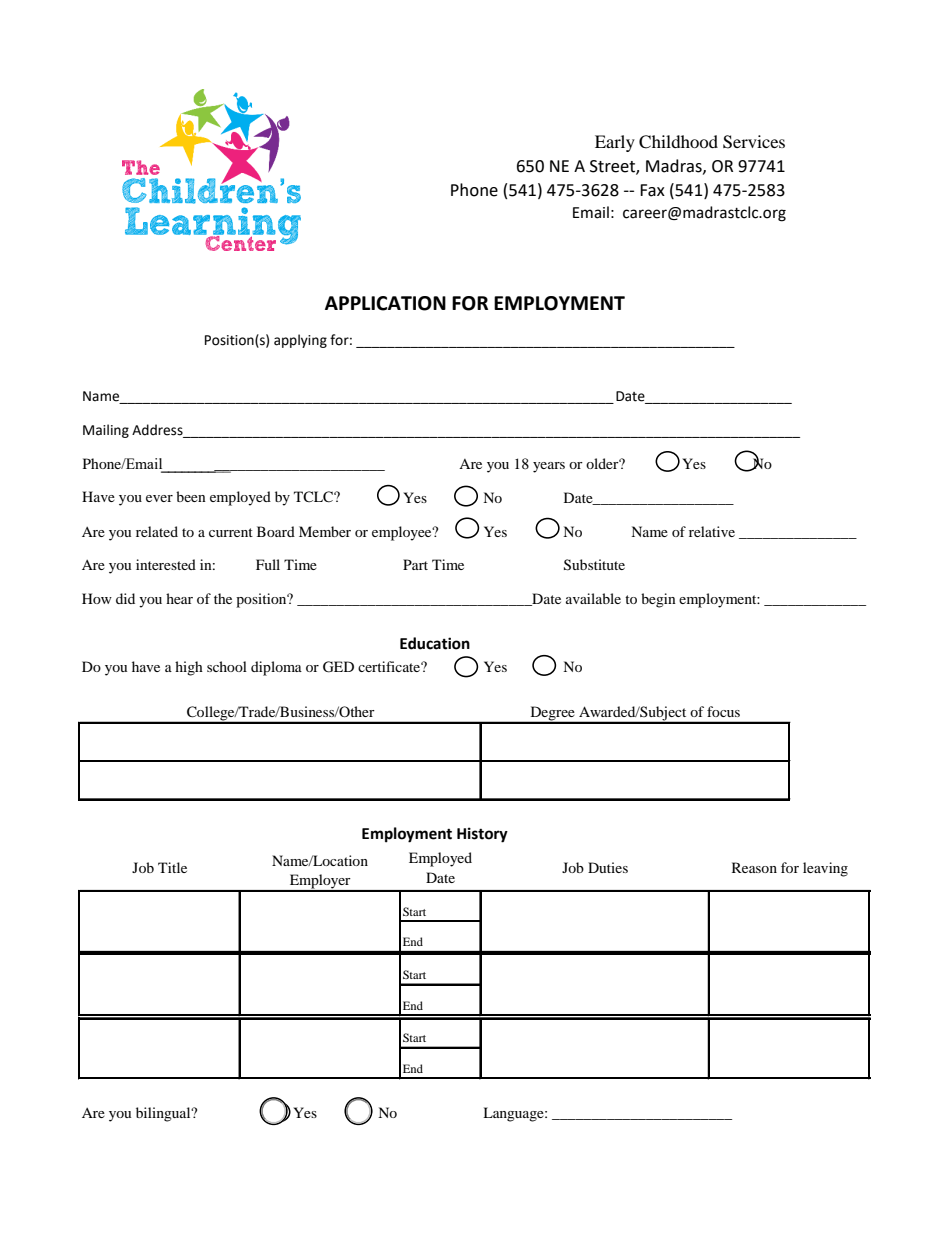 Image resolution: width=952 pixels, height=1233 pixels. Describe the element at coordinates (435, 643) in the screenshot. I see `Education` at that location.
